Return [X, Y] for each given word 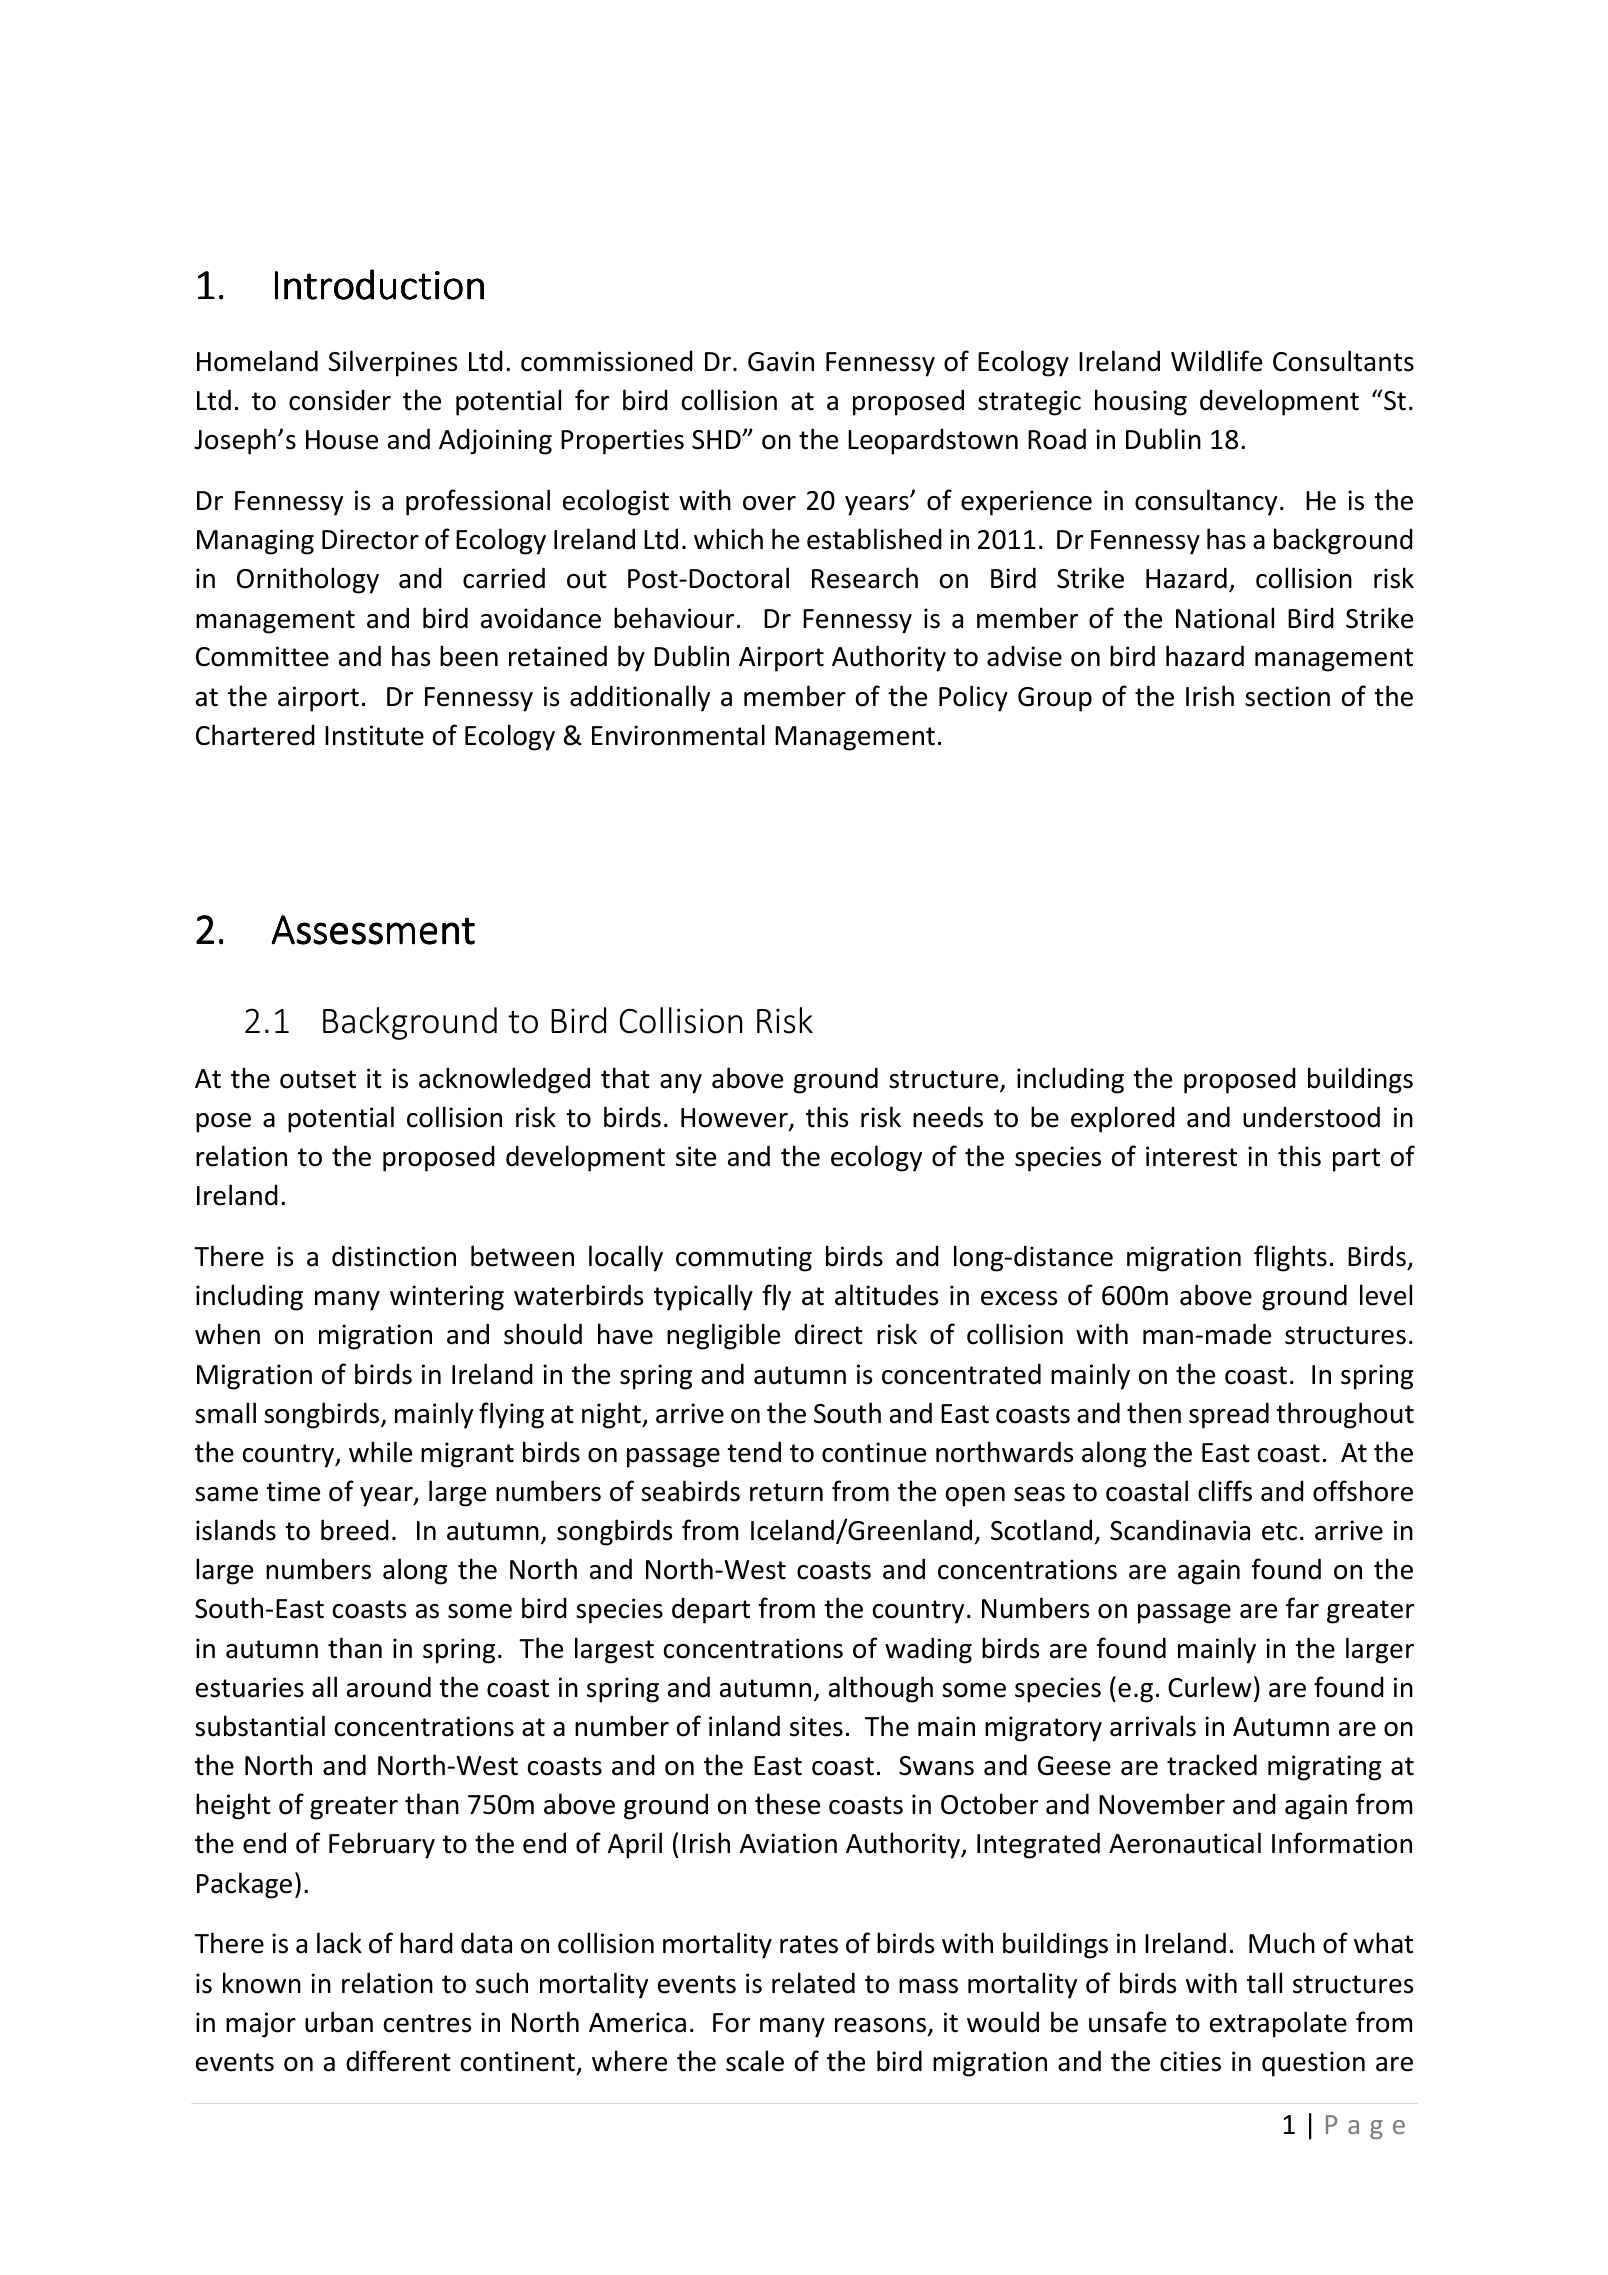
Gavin [781, 361]
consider [340, 400]
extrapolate [1278, 2024]
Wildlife [1216, 361]
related [813, 1983]
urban [339, 2022]
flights [1290, 1258]
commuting [744, 1259]
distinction [394, 1256]
